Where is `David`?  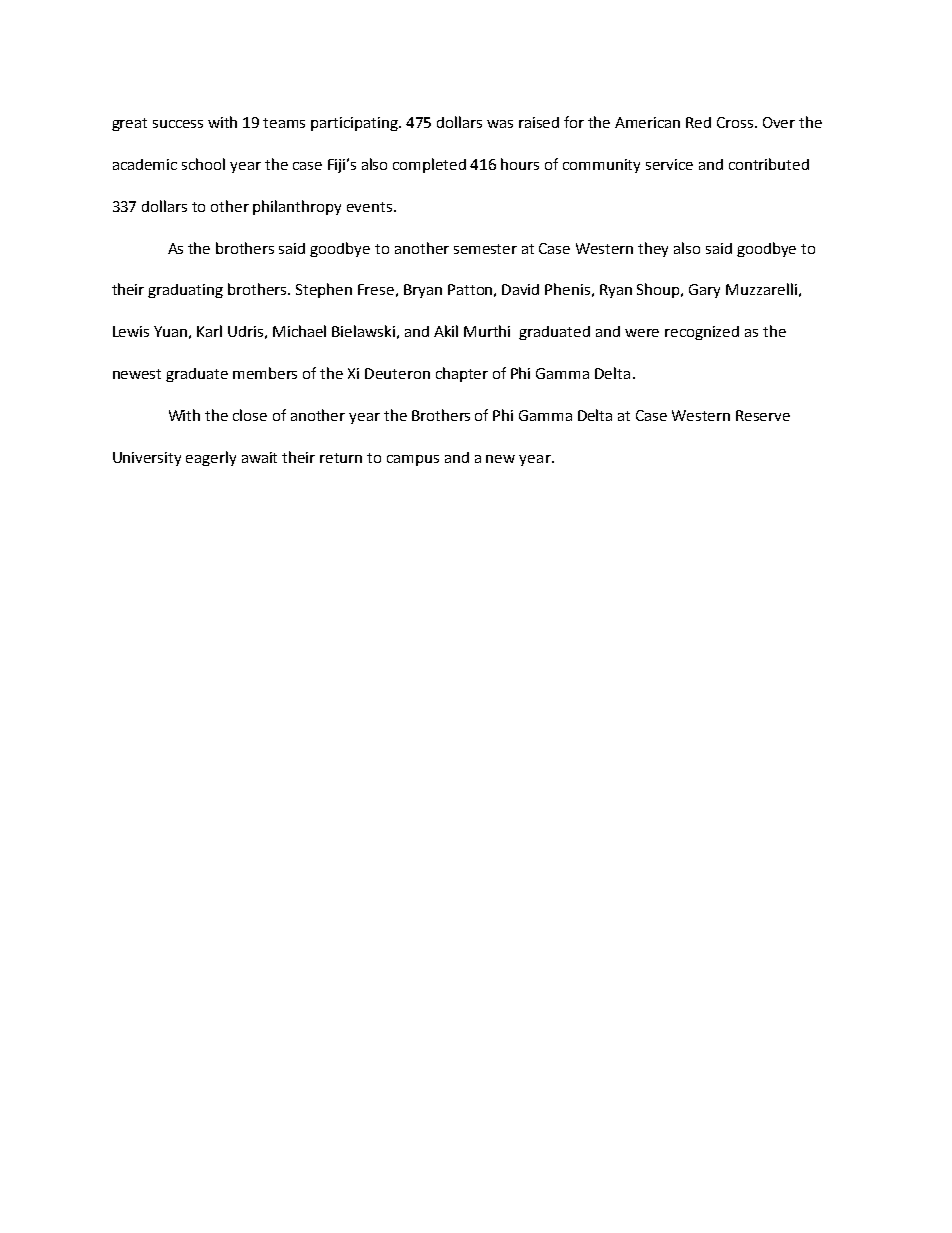
David is located at coordinates (520, 289).
